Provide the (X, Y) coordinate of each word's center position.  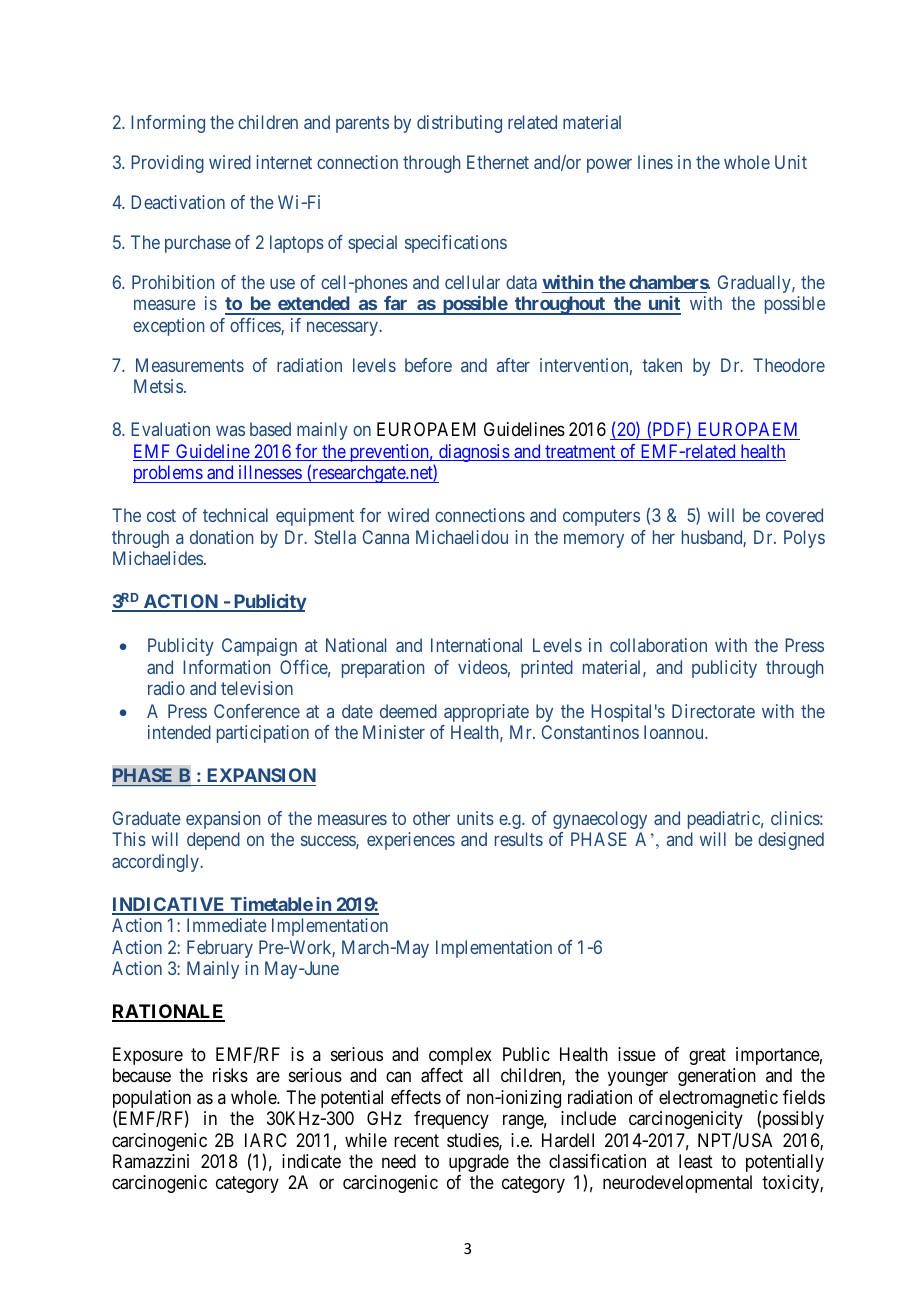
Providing (167, 164)
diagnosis (474, 453)
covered (794, 515)
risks (230, 1075)
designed (791, 841)
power (609, 166)
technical (235, 515)
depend (213, 841)
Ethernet (498, 162)
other (431, 818)
